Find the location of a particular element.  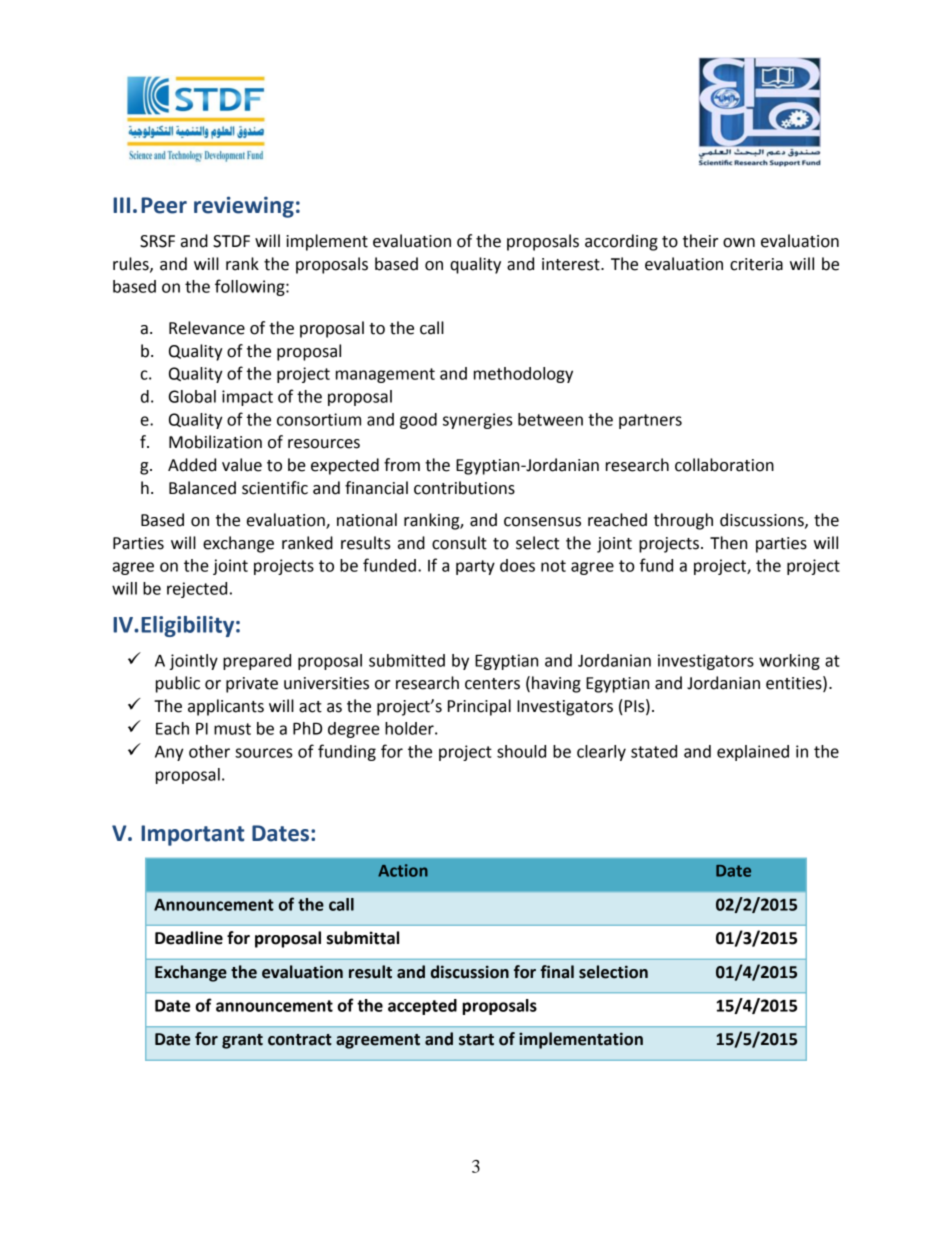

applicants is located at coordinates (226, 707).
